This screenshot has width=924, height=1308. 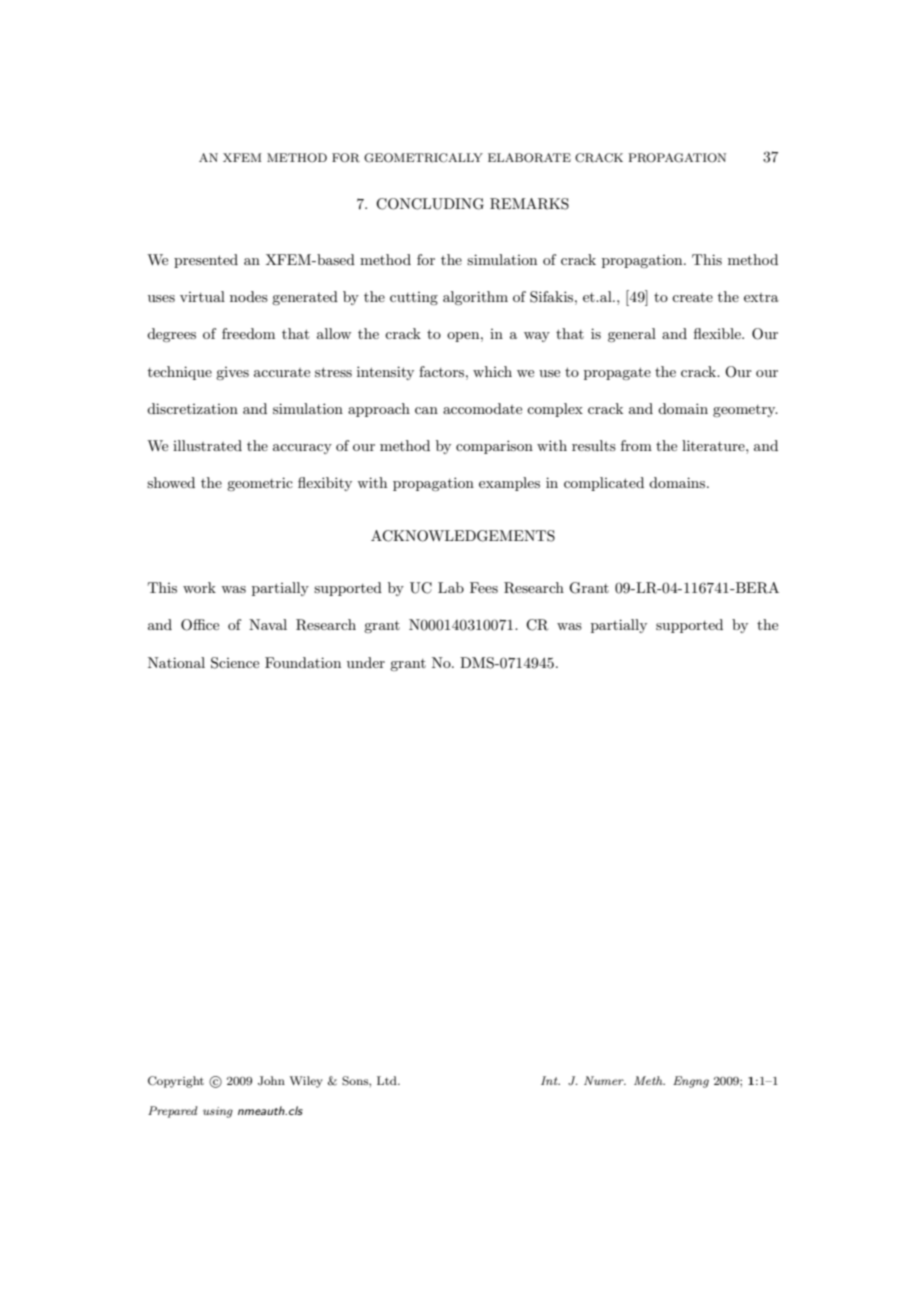 What do you see at coordinates (482, 408) in the screenshot?
I see `accomodate` at bounding box center [482, 408].
